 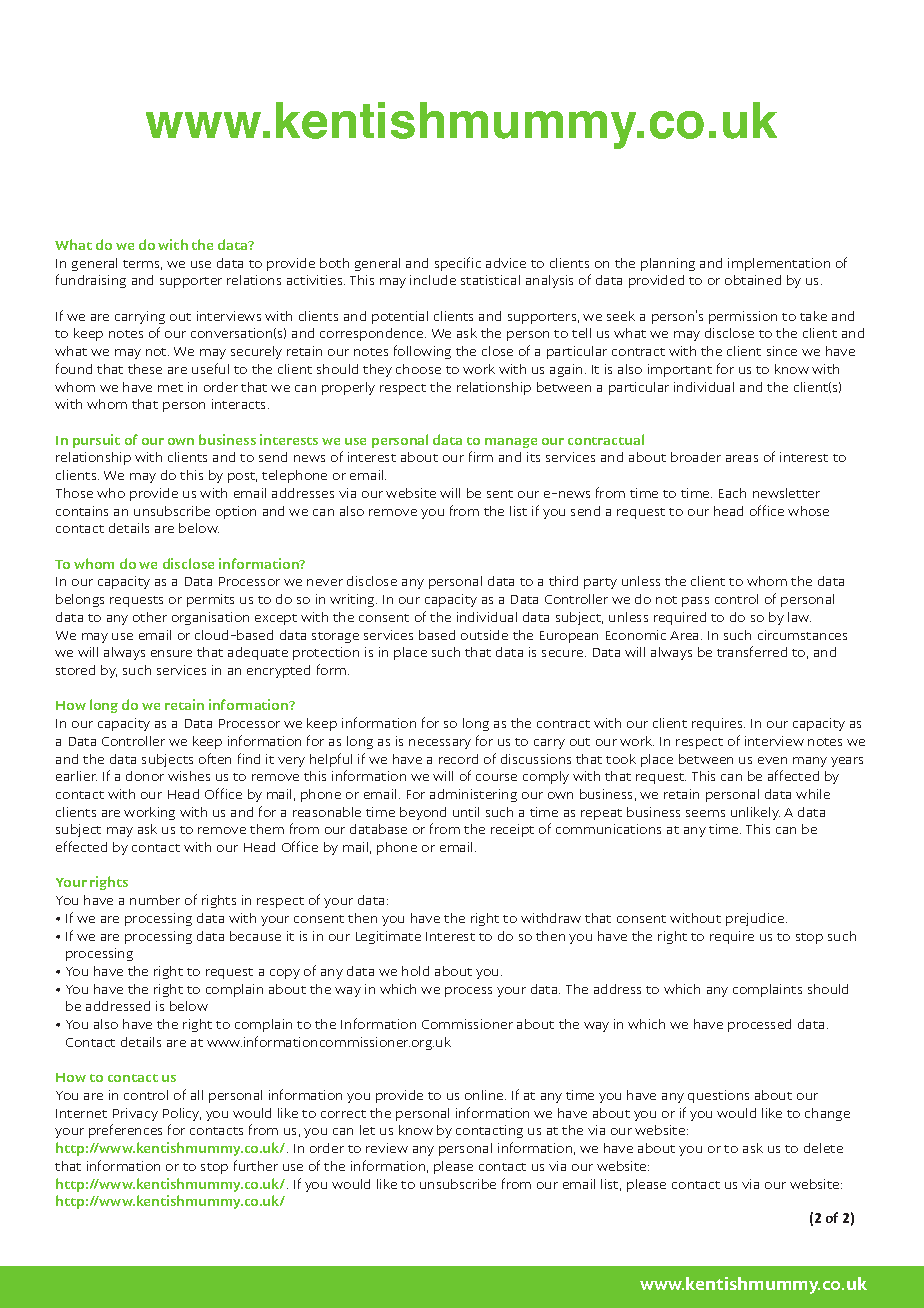 I want to click on obtained, so click(x=753, y=280).
